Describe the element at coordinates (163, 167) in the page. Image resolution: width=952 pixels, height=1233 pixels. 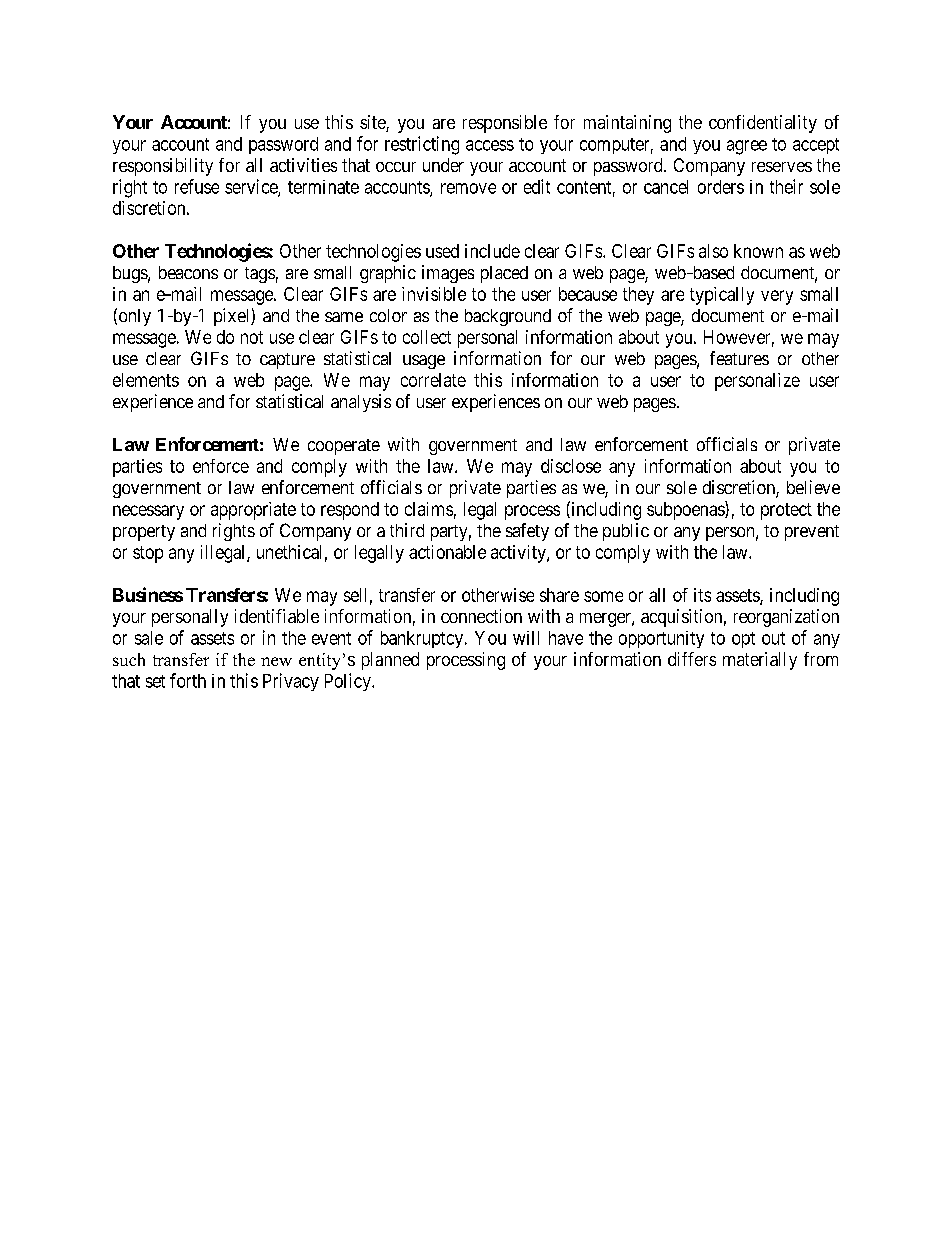
I see `responsibility` at that location.
